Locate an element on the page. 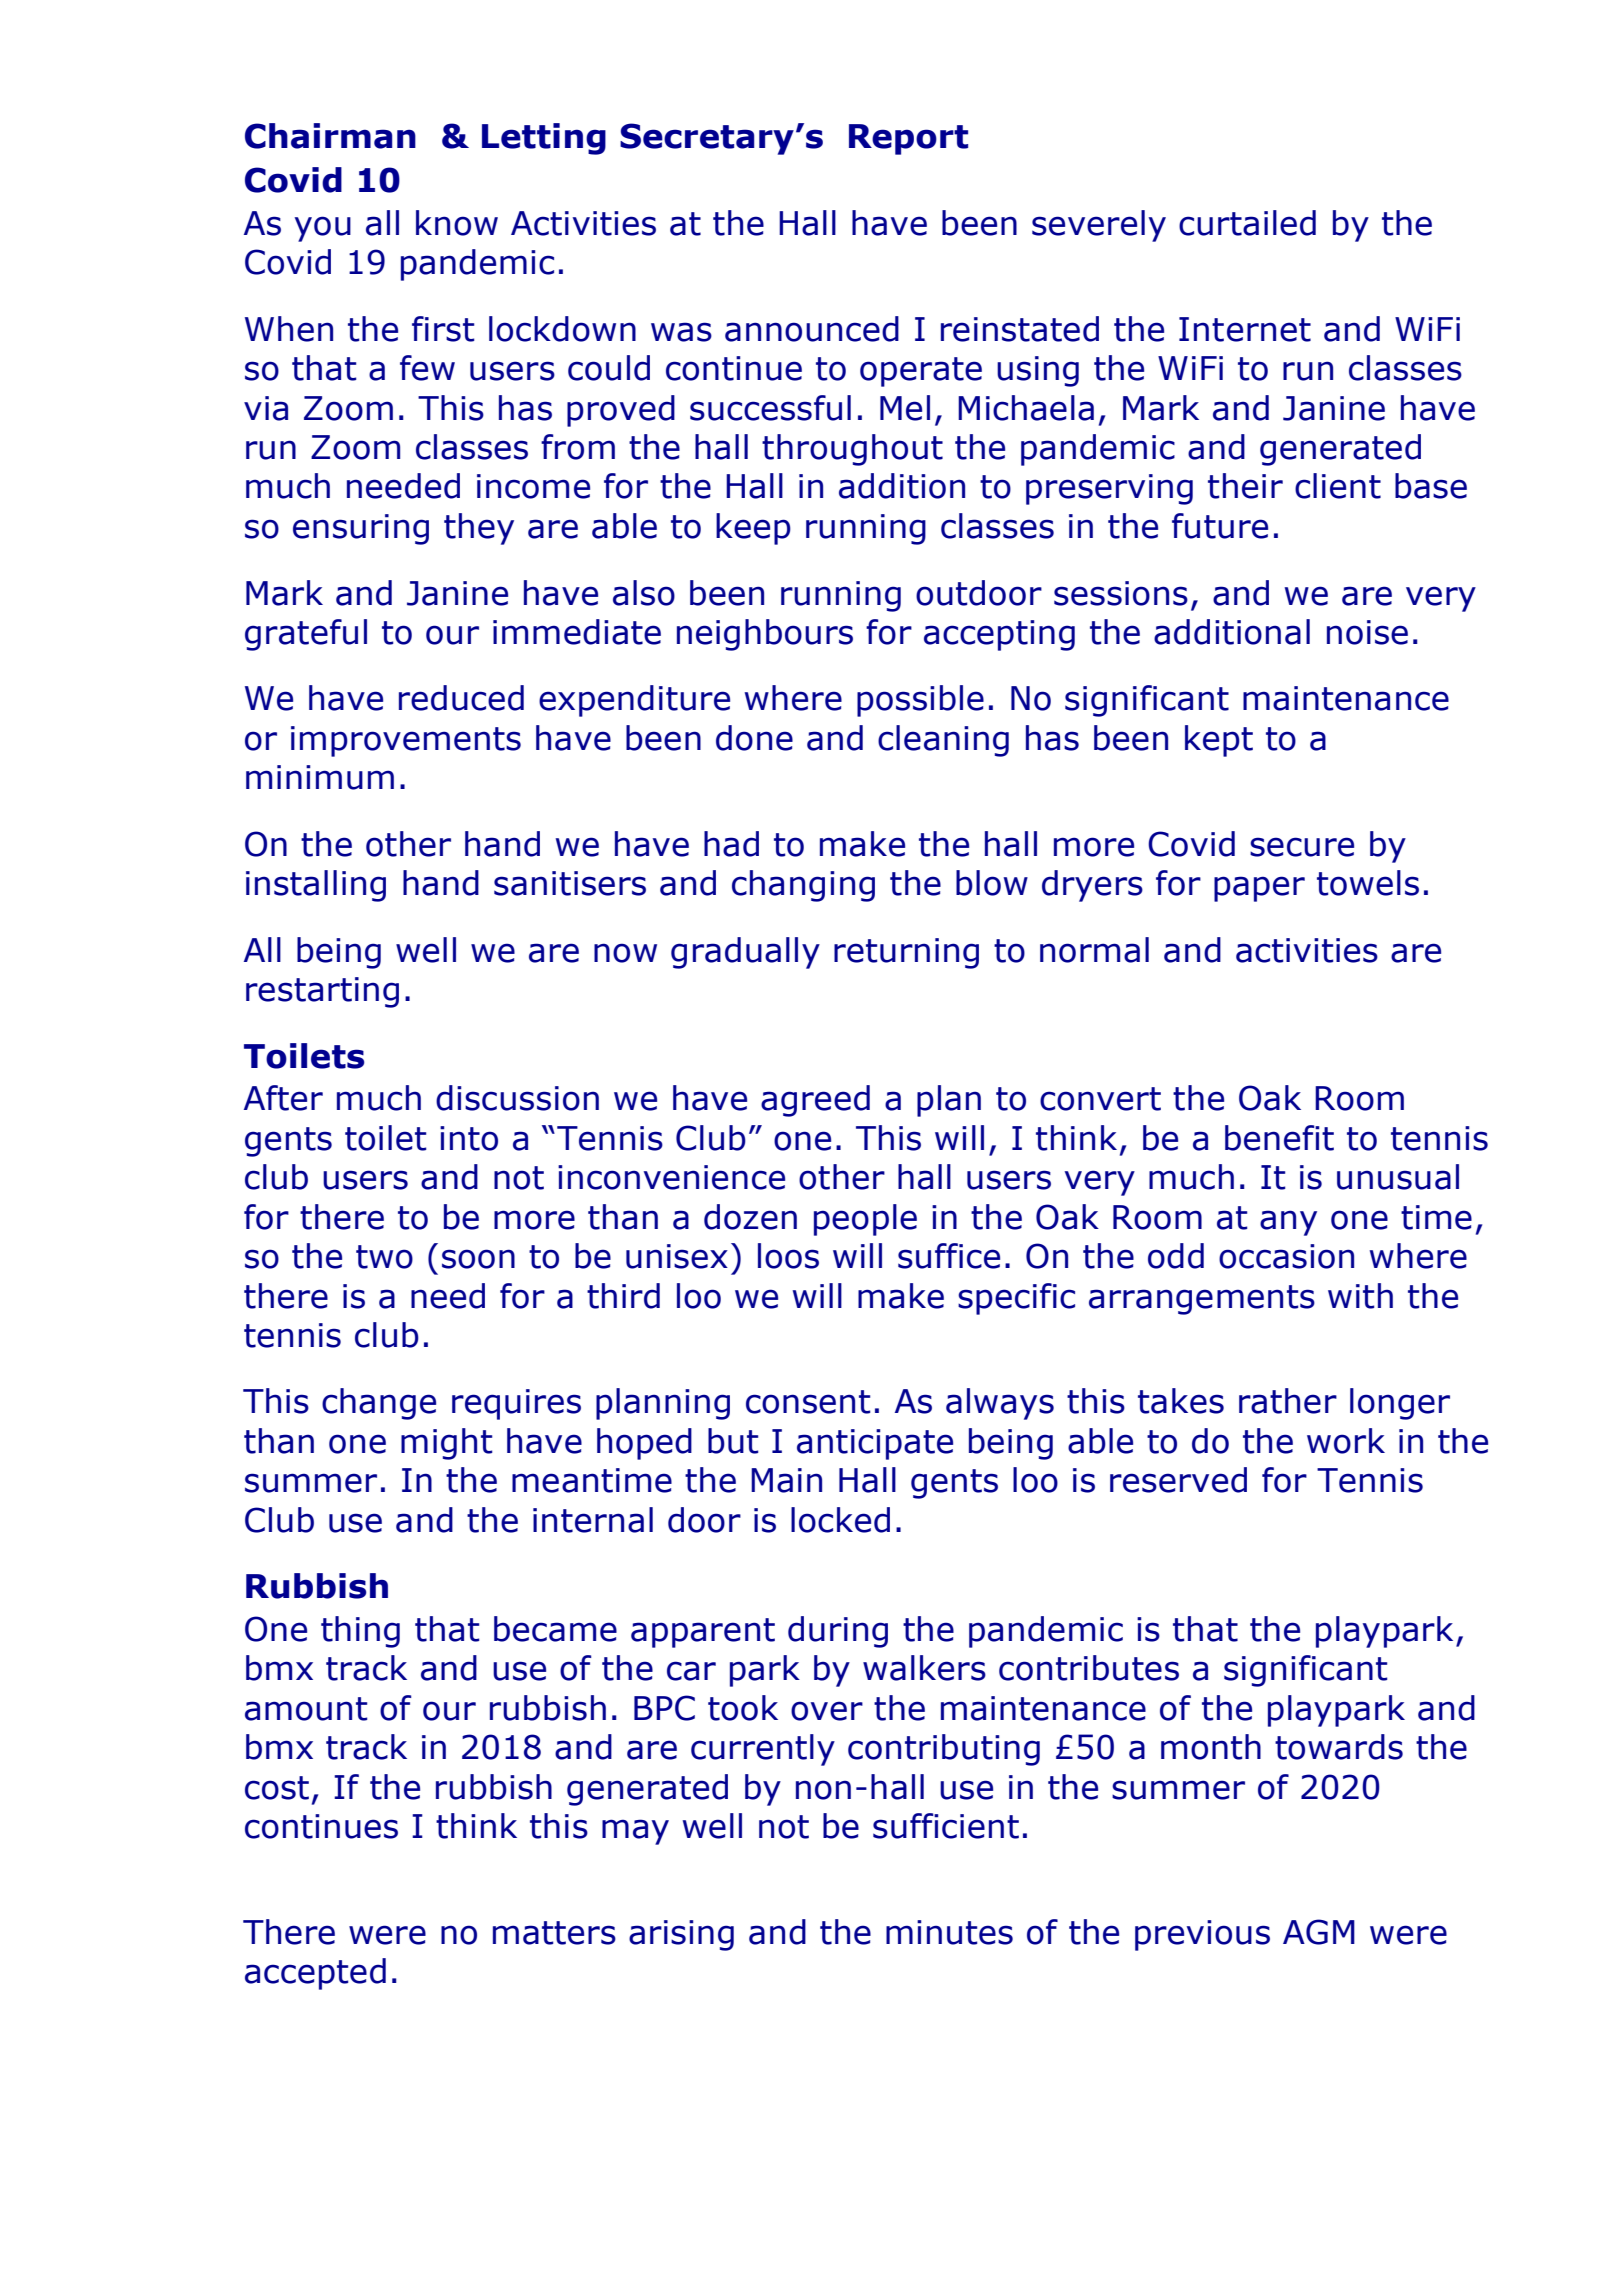 Image resolution: width=1609 pixels, height=2277 pixels. curtailed is located at coordinates (1247, 223).
